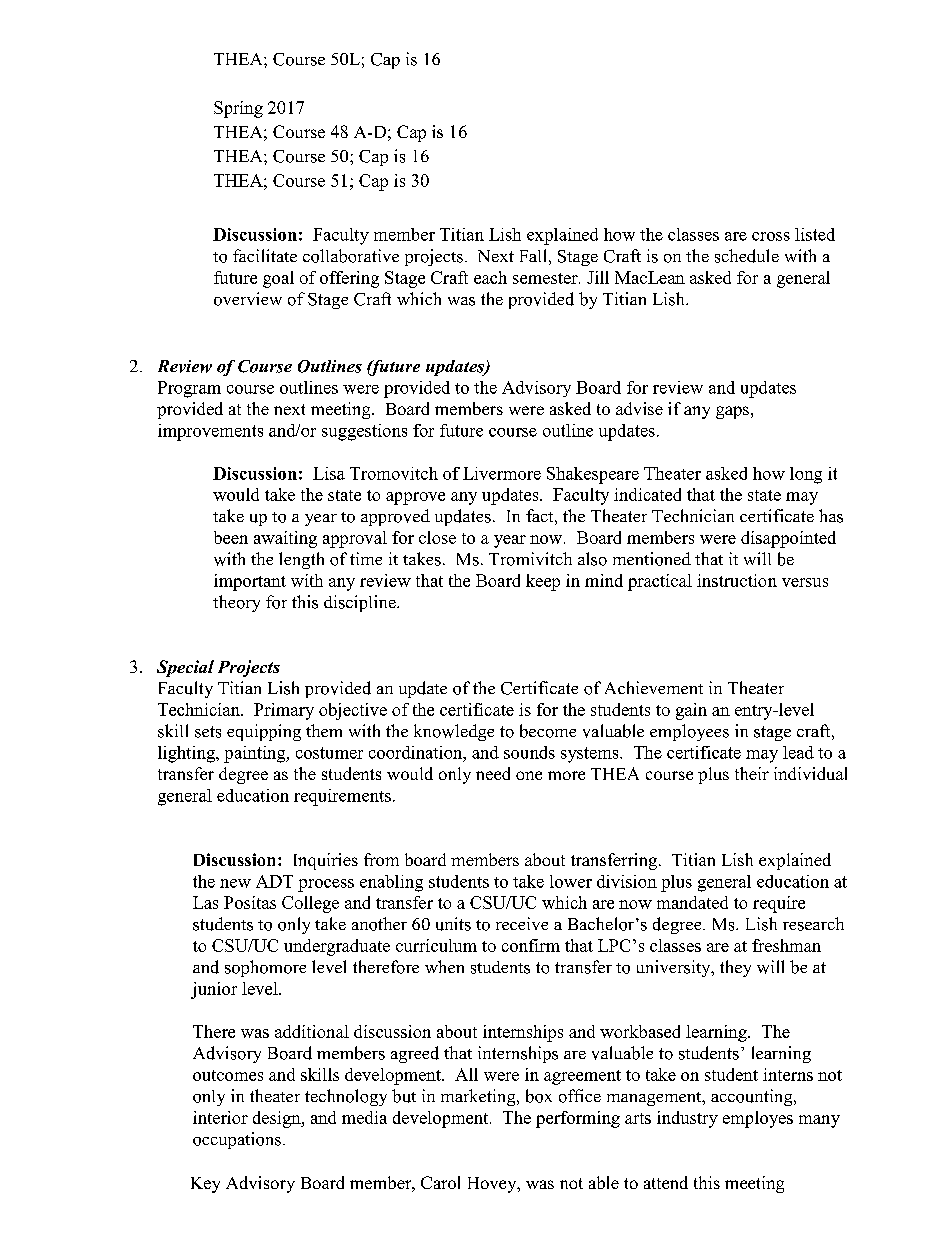 The image size is (952, 1233). What do you see at coordinates (238, 109) in the document?
I see `Spring` at bounding box center [238, 109].
